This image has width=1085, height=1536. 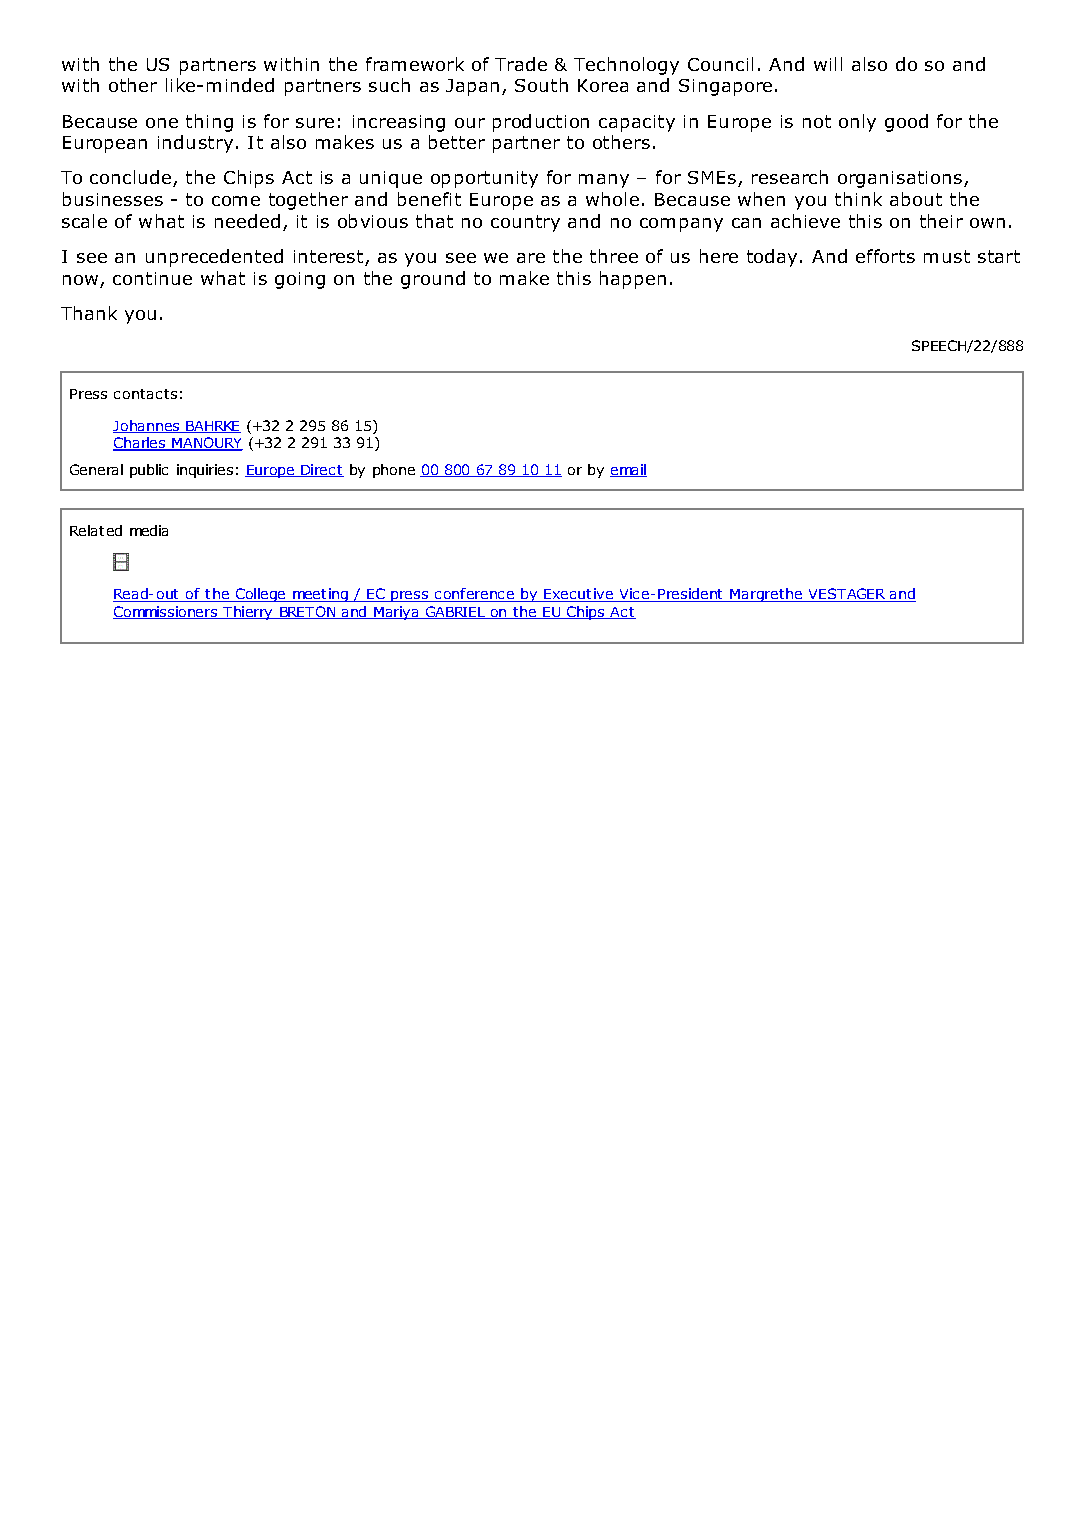 I want to click on Executive, so click(x=578, y=595).
